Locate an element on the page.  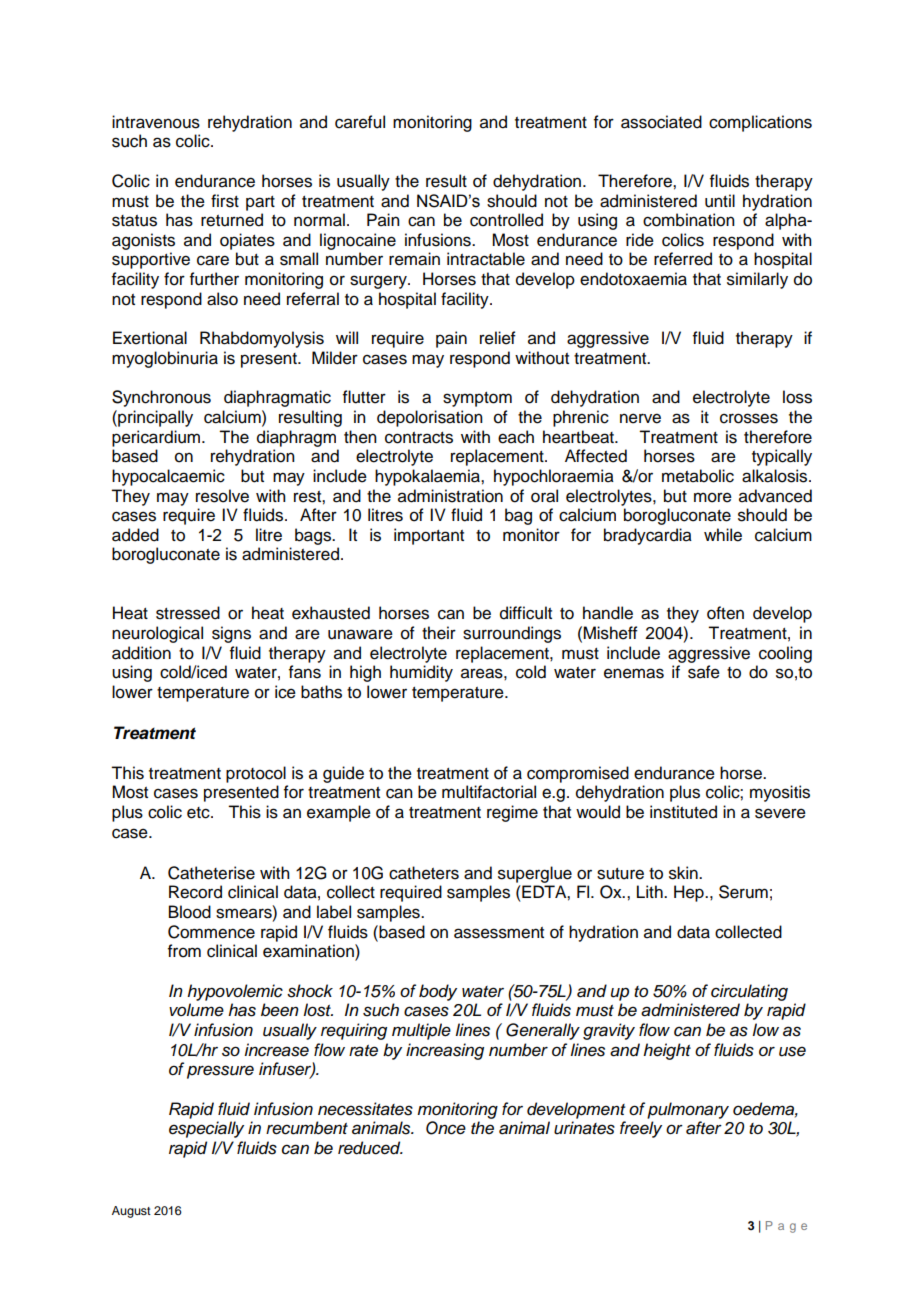
until is located at coordinates (720, 201).
